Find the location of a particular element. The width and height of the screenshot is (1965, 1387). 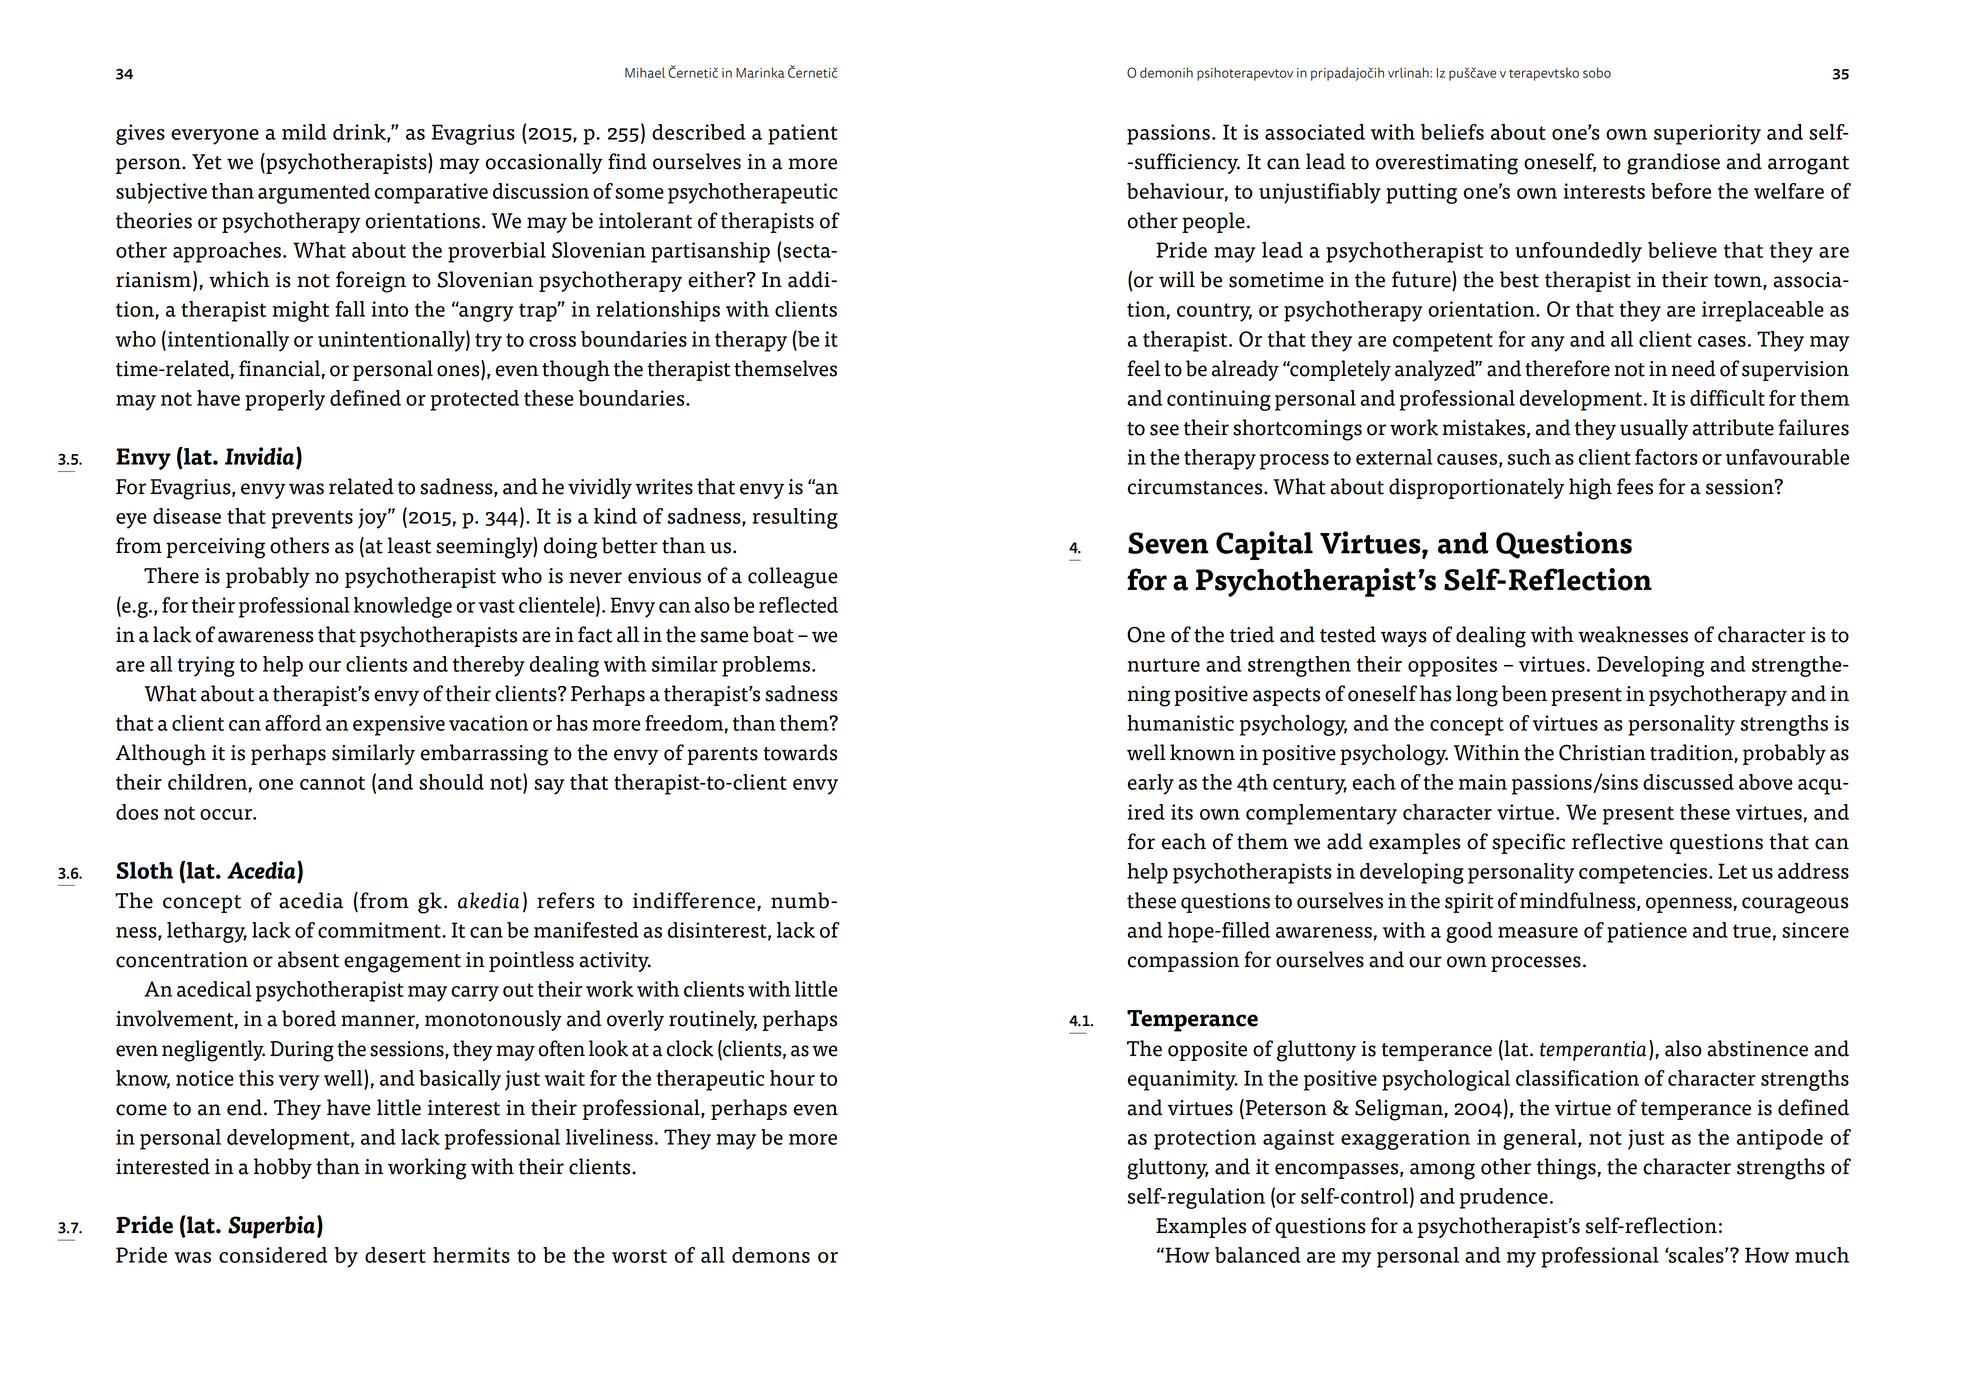

drink is located at coordinates (360, 133).
